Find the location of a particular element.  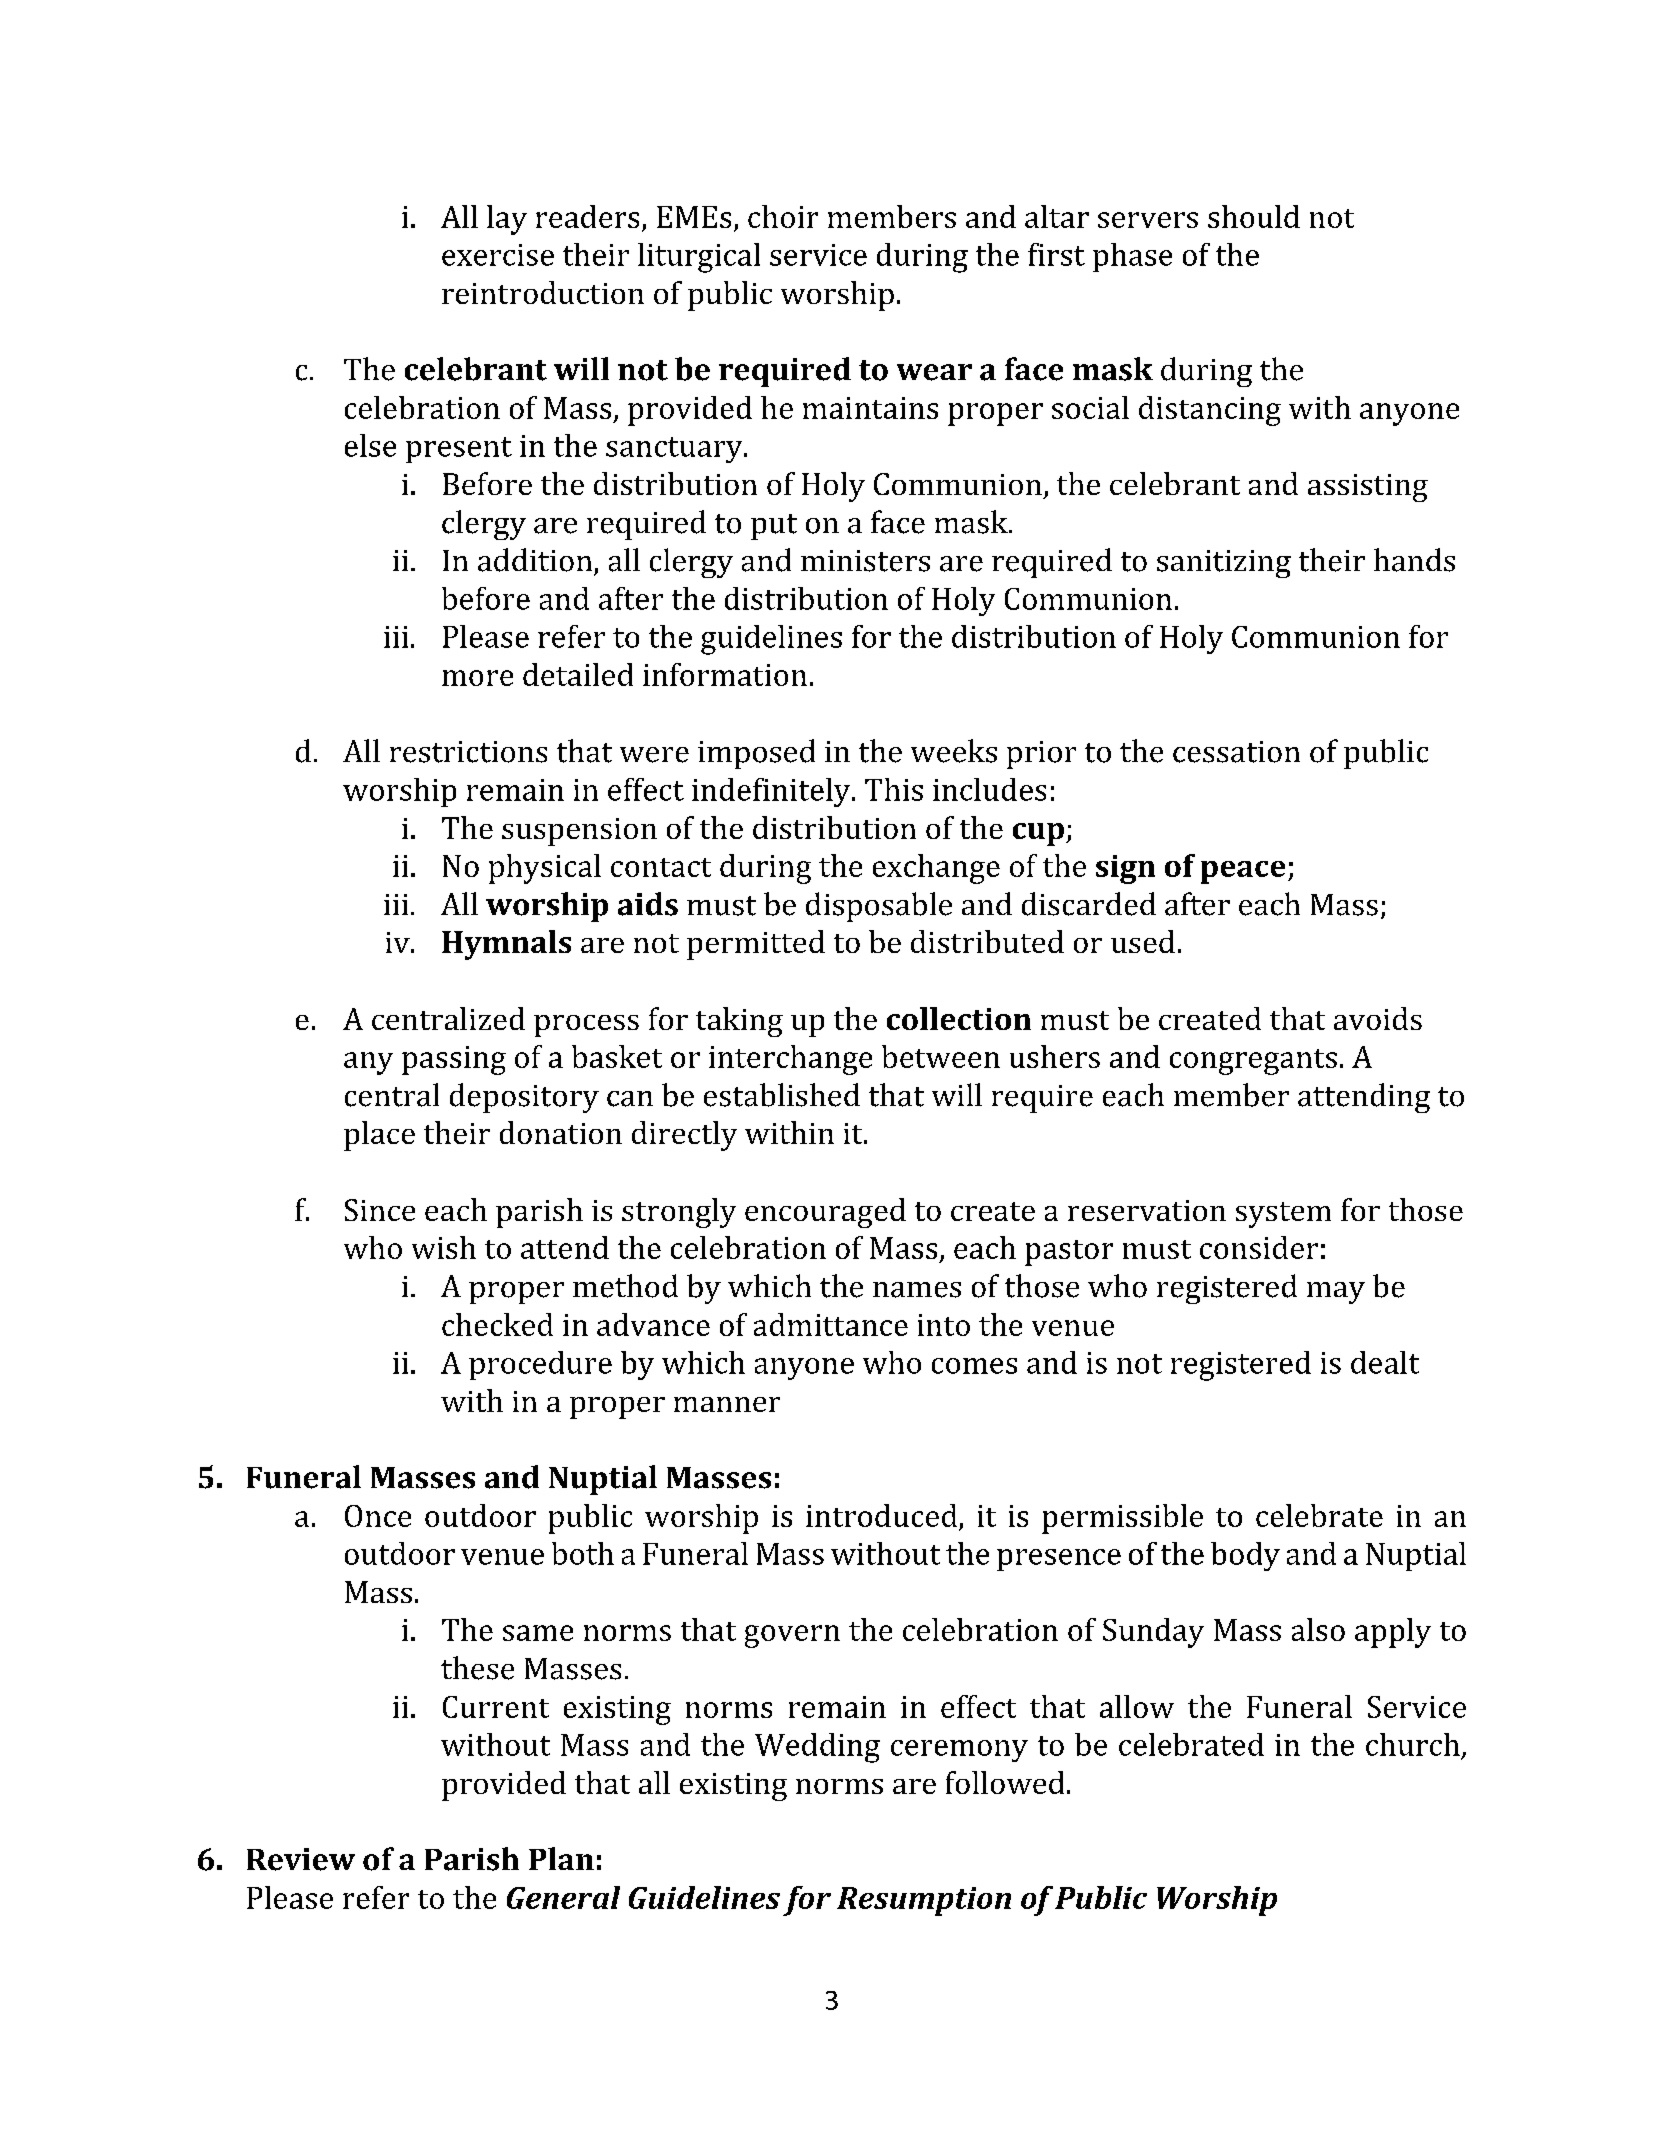

more is located at coordinates (477, 678).
